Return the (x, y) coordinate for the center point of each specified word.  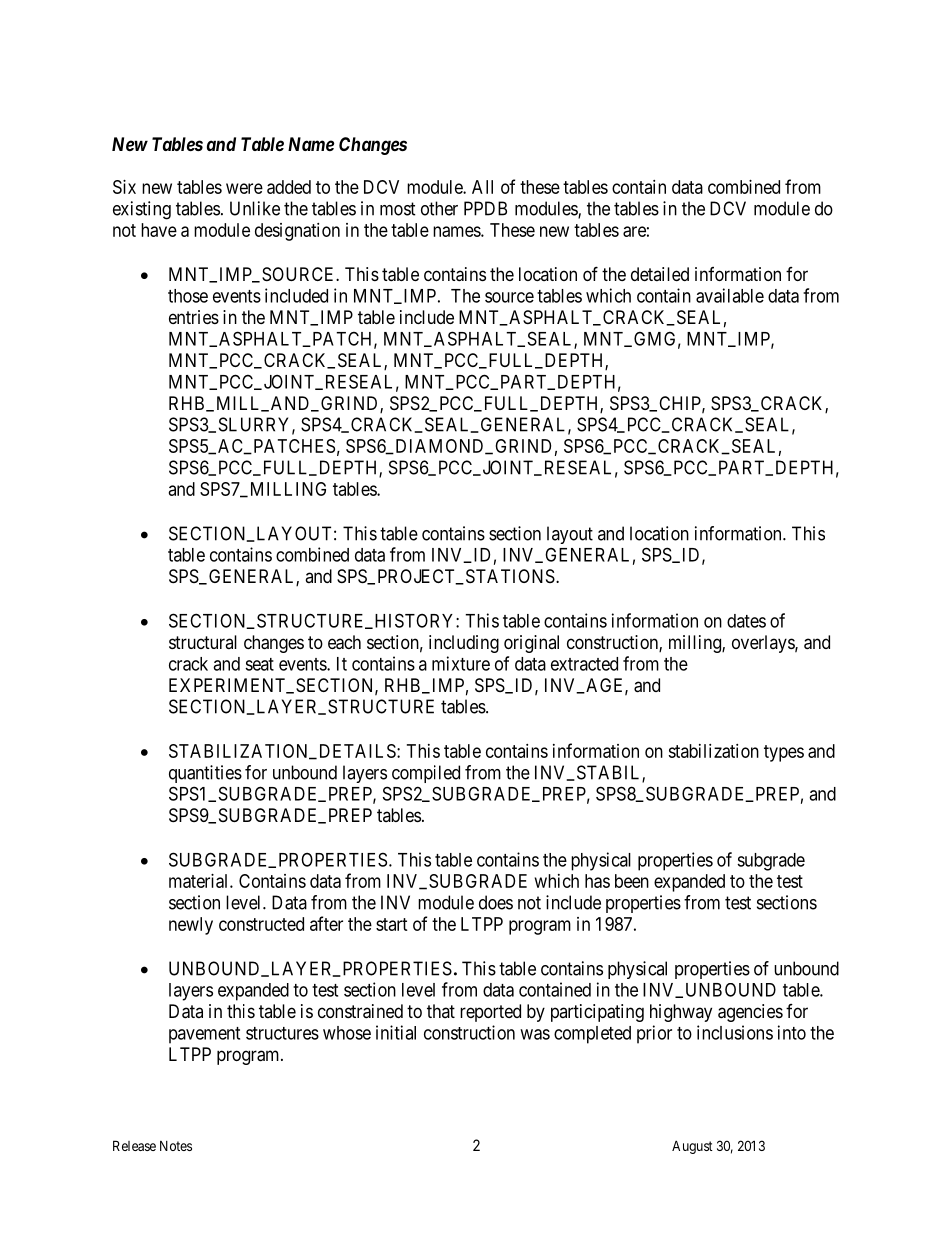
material (200, 881)
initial (396, 1032)
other (439, 208)
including (464, 644)
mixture (461, 663)
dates (746, 621)
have (159, 230)
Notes (176, 1146)
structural (203, 642)
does (496, 902)
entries (194, 317)
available (730, 295)
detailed (660, 274)
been (632, 881)
